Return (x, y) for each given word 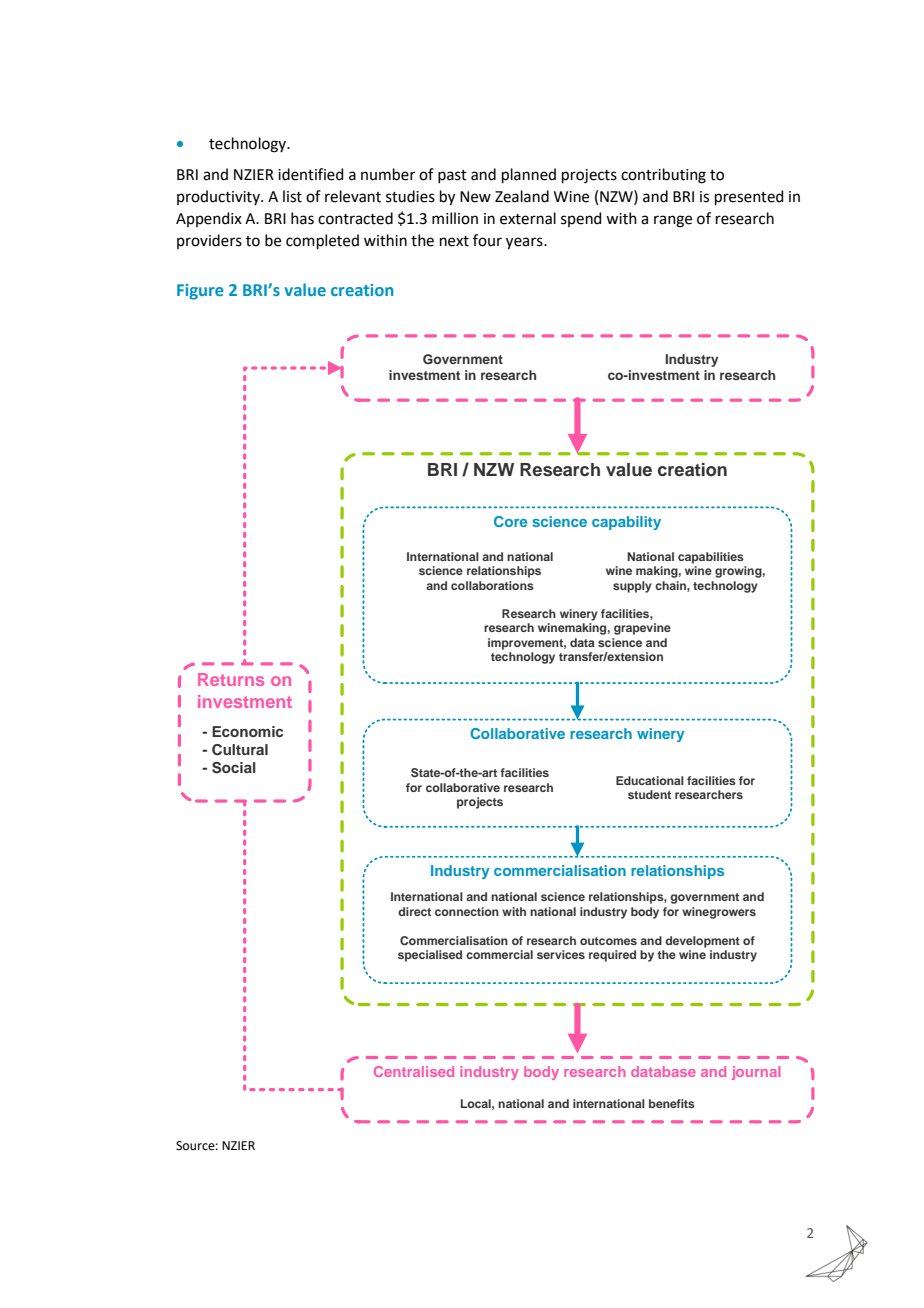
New (475, 197)
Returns (231, 679)
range (673, 221)
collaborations (492, 585)
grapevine (642, 629)
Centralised (414, 1071)
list (292, 196)
